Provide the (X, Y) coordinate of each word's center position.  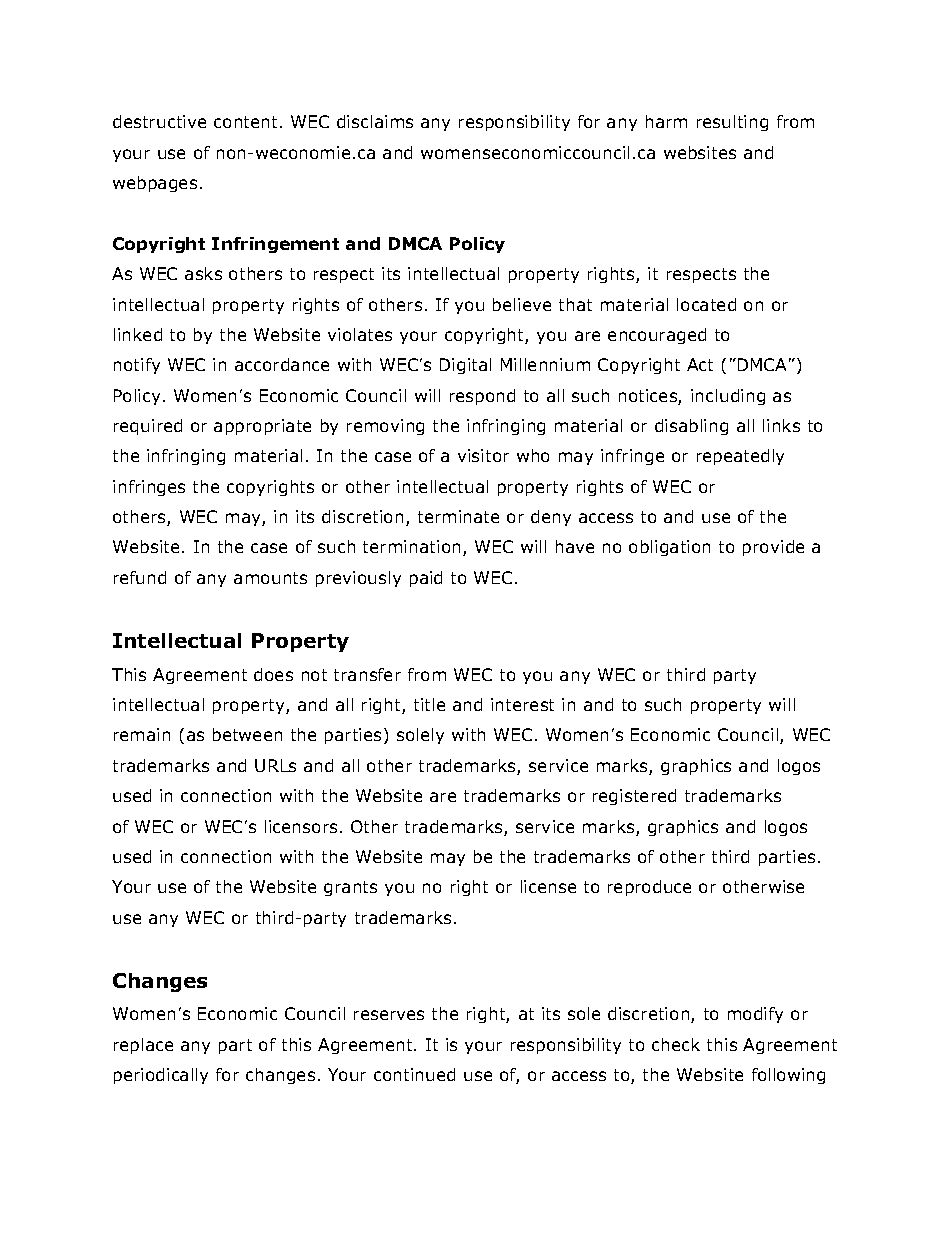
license (548, 886)
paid (426, 579)
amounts (270, 578)
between (247, 734)
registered (634, 797)
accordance (282, 364)
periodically (161, 1076)
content (245, 122)
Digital (465, 366)
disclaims (375, 121)
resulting (732, 123)
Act (700, 364)
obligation (669, 548)
